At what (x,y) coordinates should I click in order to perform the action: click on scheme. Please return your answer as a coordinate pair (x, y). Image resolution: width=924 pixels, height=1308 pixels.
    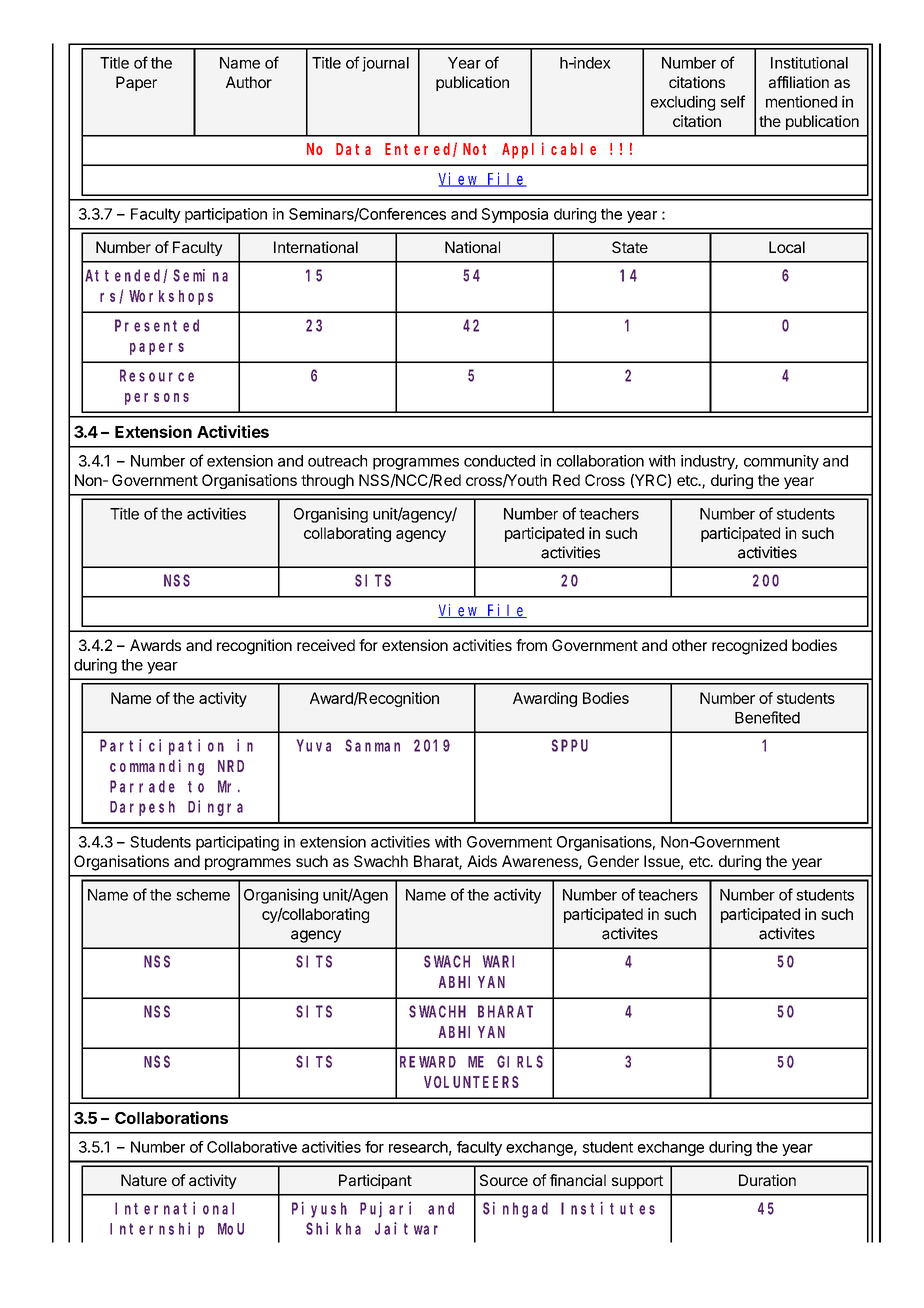
    Looking at the image, I should click on (203, 895).
